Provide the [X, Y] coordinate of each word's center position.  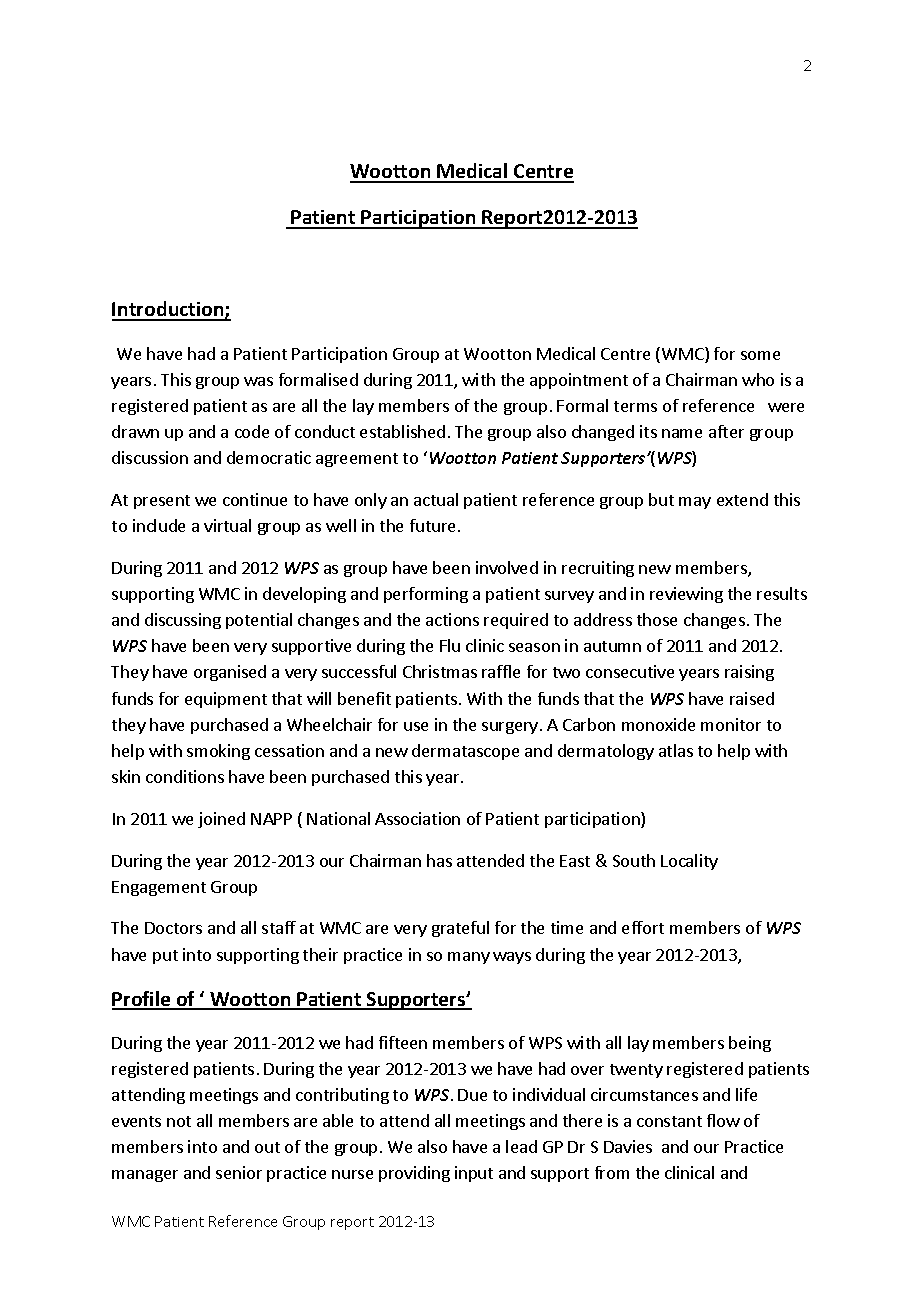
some [760, 355]
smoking [218, 752]
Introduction [169, 310]
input [474, 1174]
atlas [676, 750]
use [416, 726]
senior [239, 1172]
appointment [579, 381]
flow [723, 1120]
